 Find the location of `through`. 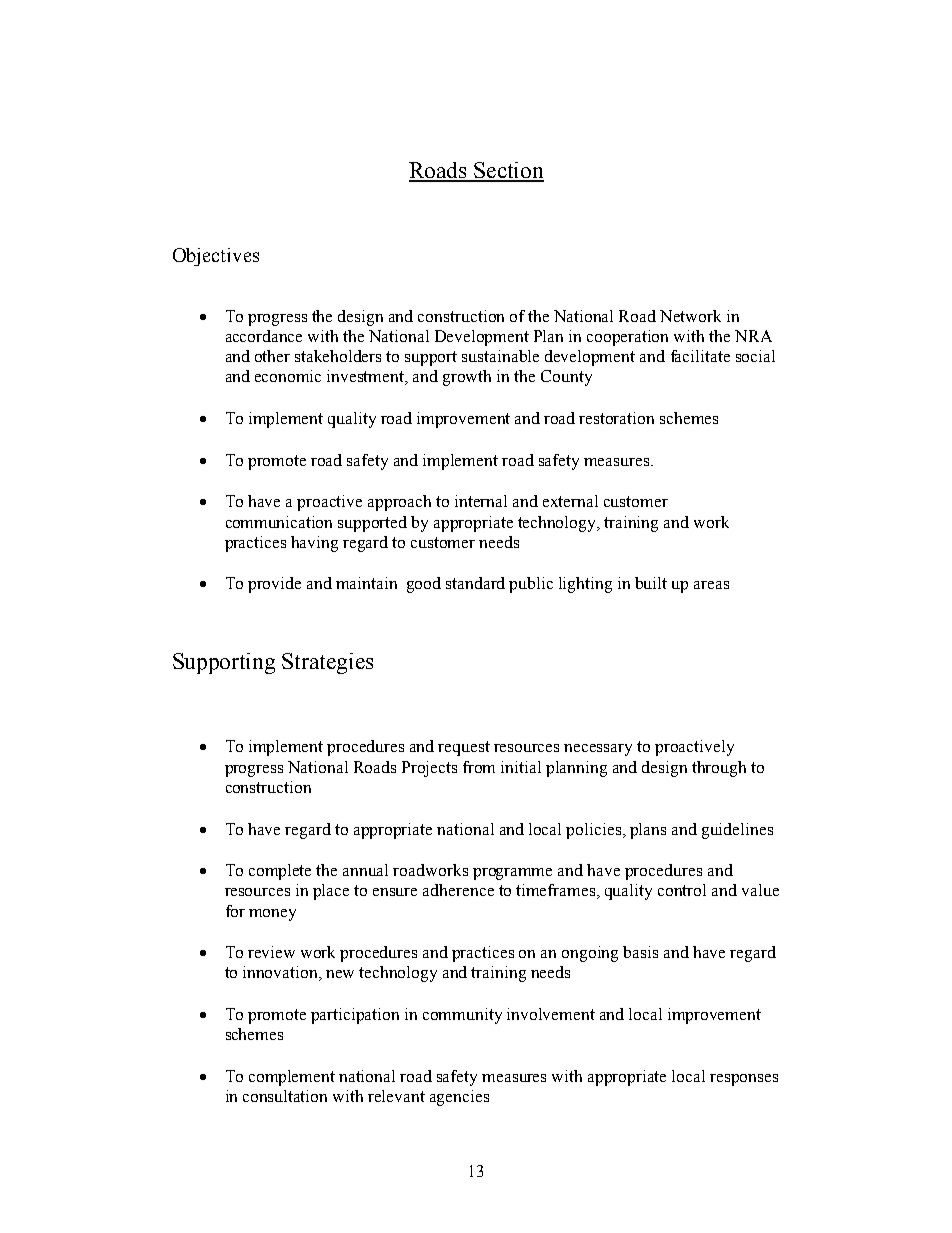

through is located at coordinates (719, 769).
